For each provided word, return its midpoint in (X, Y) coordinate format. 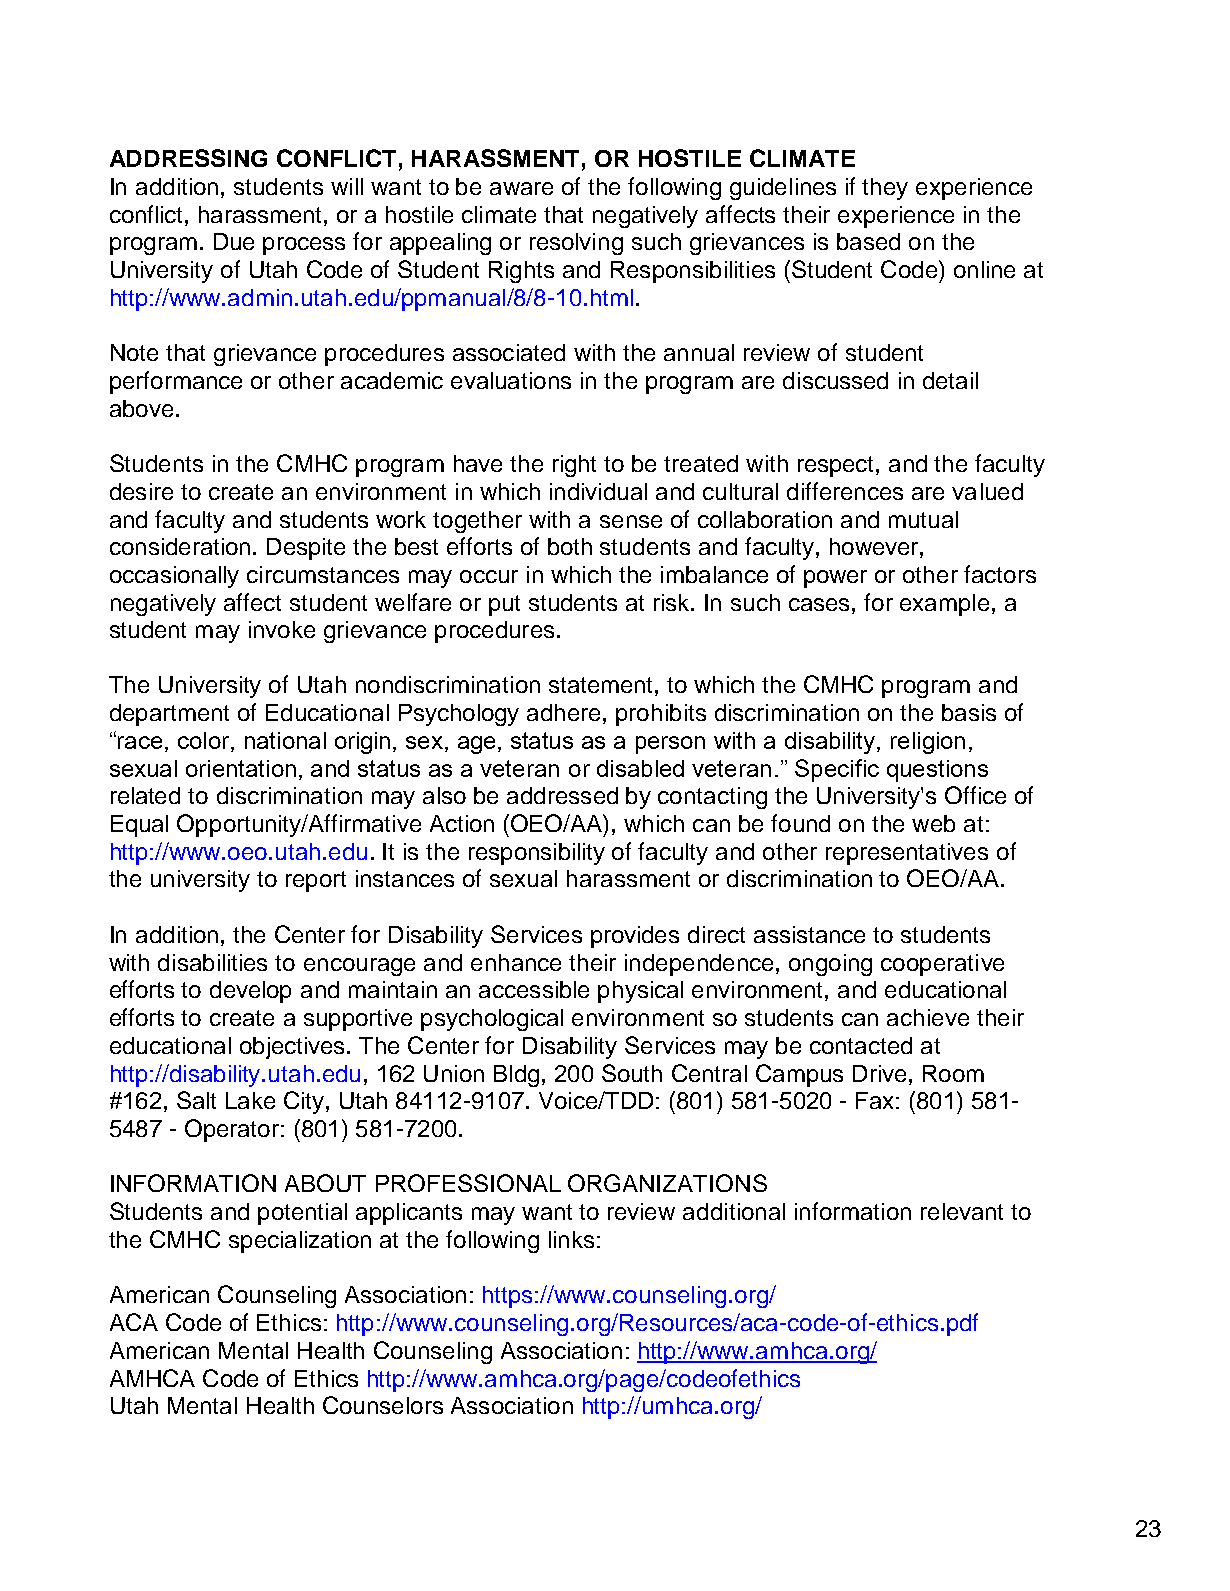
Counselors (383, 1405)
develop (250, 992)
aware (521, 188)
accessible (534, 989)
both (570, 546)
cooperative (942, 965)
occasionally (174, 577)
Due (234, 241)
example (944, 605)
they (885, 189)
